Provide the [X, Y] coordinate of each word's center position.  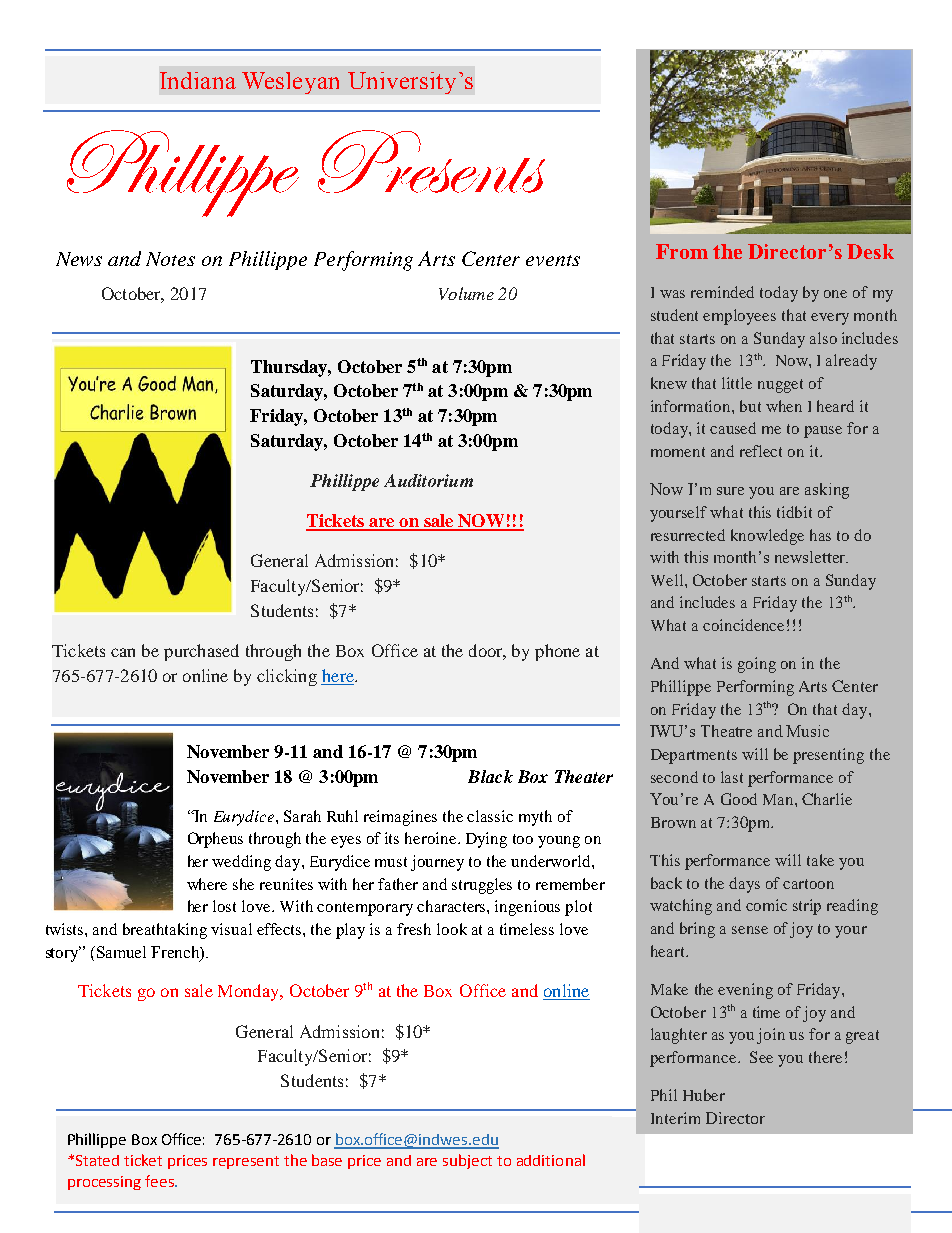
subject [467, 1161]
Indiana [198, 80]
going [757, 665]
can [123, 652]
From [682, 251]
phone [557, 652]
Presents [431, 161]
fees [160, 1181]
